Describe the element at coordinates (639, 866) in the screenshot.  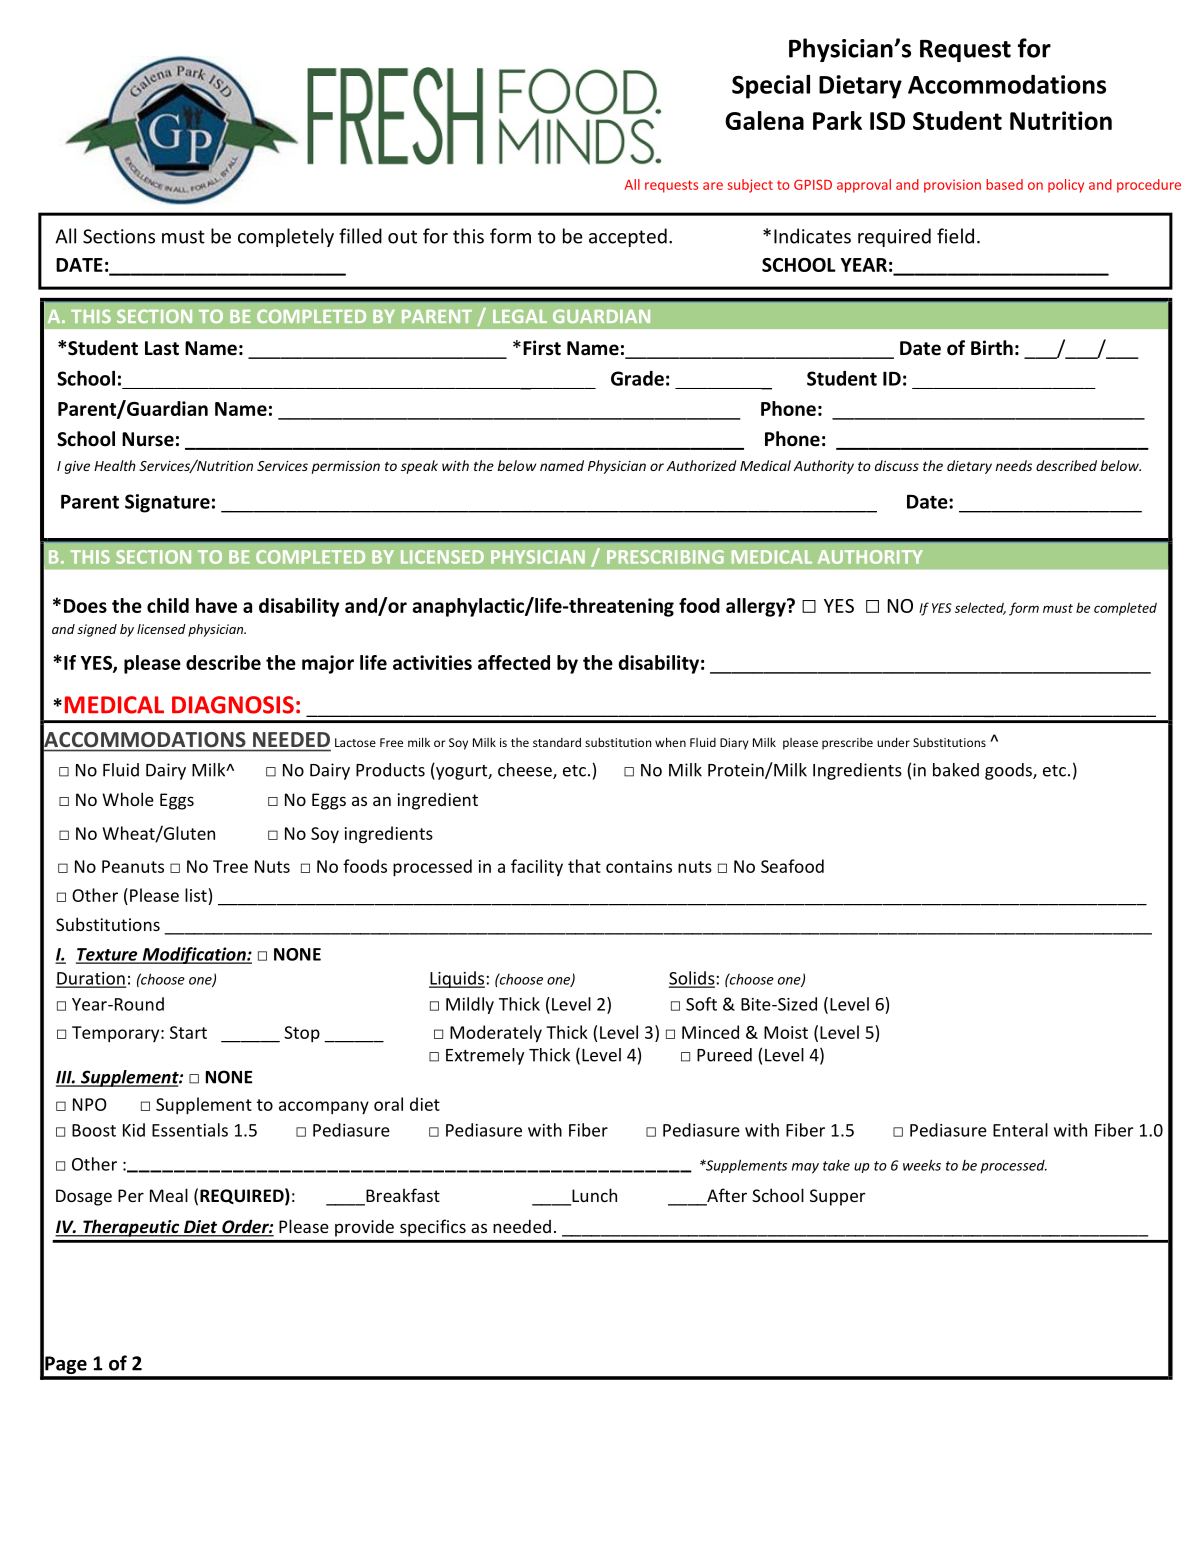
I see `contains` at that location.
